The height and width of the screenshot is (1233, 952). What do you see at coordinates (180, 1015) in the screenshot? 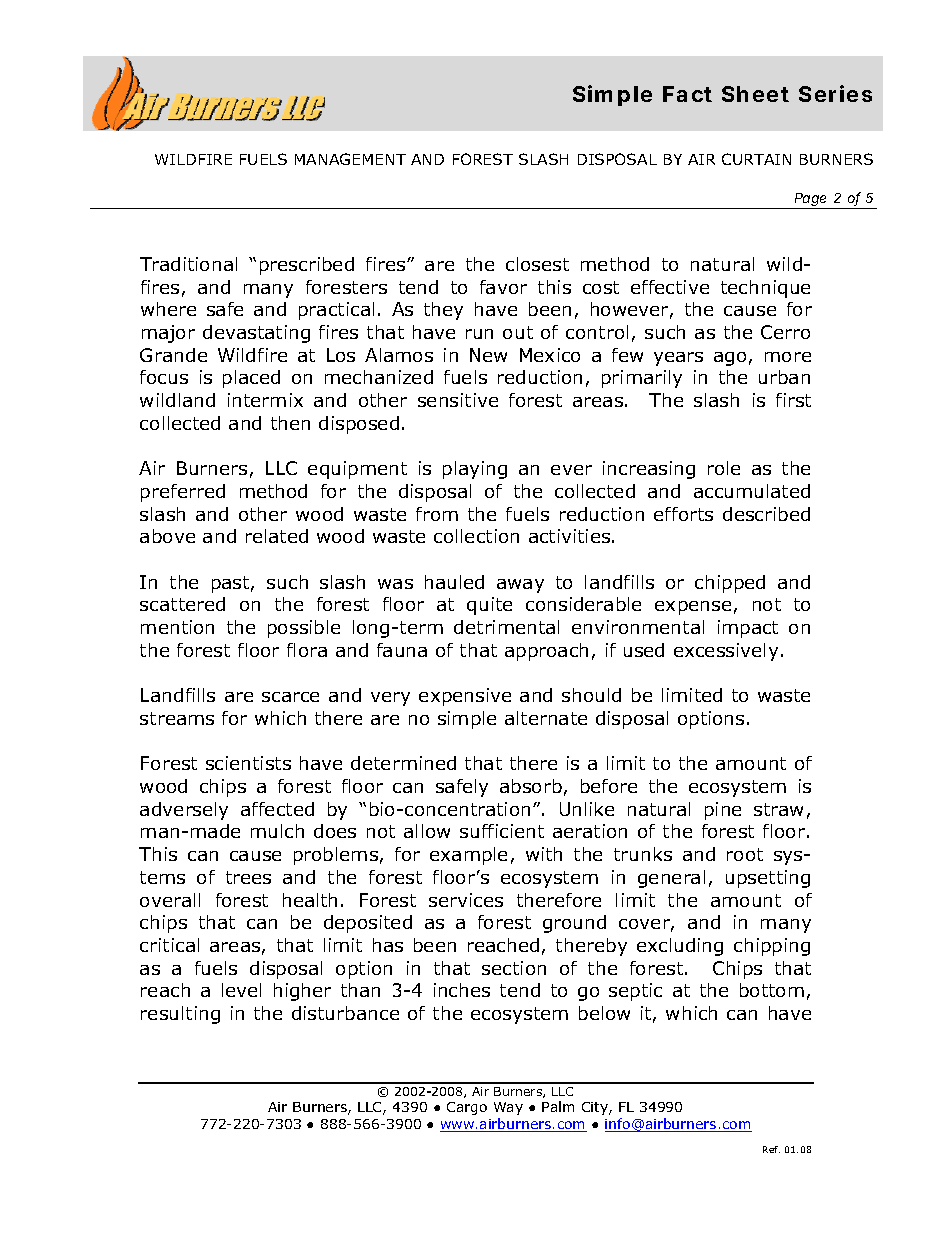
I see `resulting` at bounding box center [180, 1015].
